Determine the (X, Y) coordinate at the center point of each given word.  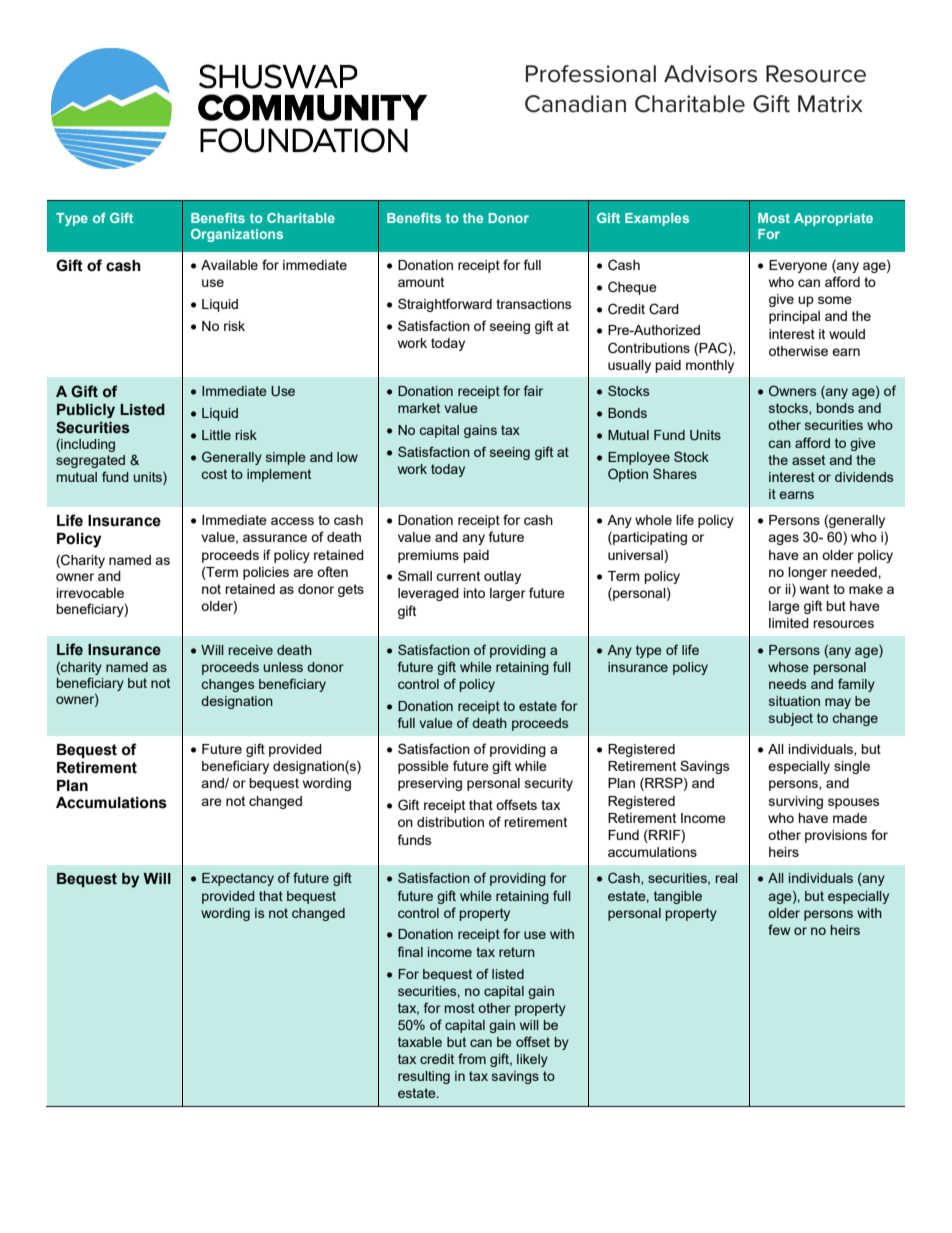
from (472, 1058)
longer (807, 573)
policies (266, 573)
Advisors (710, 74)
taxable (420, 1042)
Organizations (237, 235)
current (458, 576)
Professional (591, 74)
